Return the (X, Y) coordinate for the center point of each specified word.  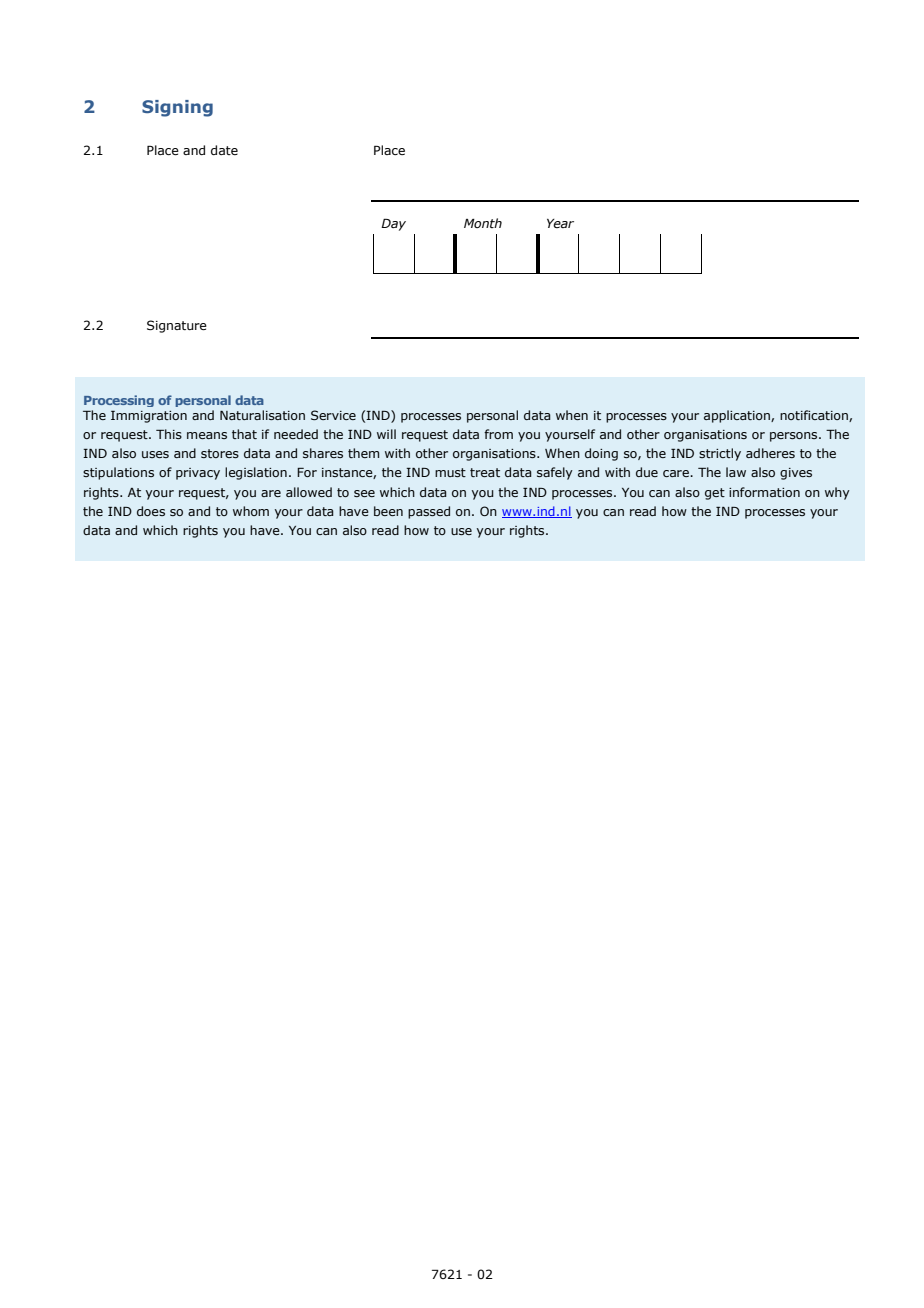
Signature (177, 326)
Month (483, 223)
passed (429, 512)
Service (333, 415)
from (498, 434)
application (738, 416)
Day (393, 224)
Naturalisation (262, 415)
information (764, 492)
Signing (177, 108)
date (224, 150)
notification (815, 416)
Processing (119, 401)
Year (560, 223)
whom (251, 511)
